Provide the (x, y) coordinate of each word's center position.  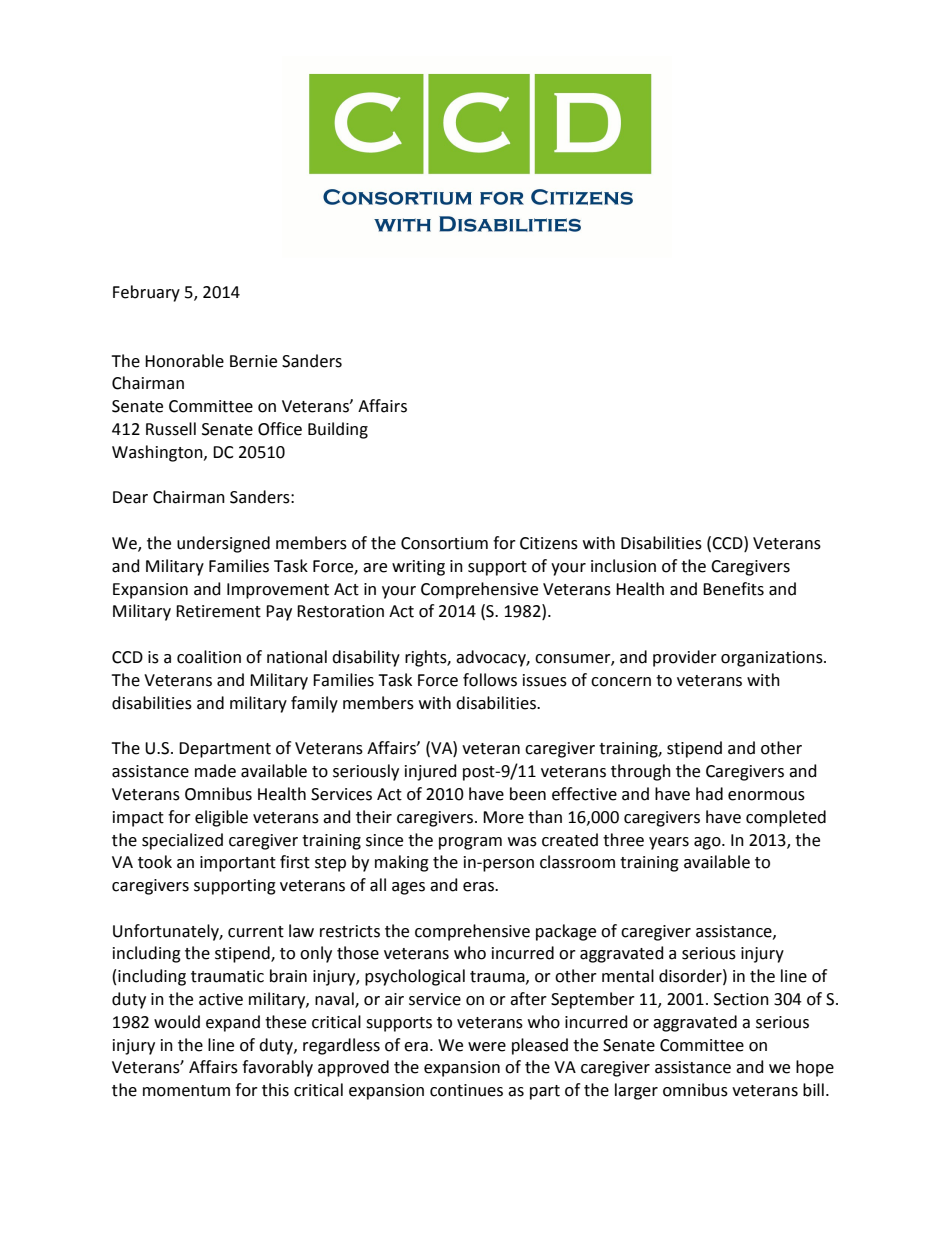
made (215, 771)
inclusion (623, 566)
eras (479, 887)
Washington (158, 453)
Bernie (253, 361)
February (146, 293)
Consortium (444, 543)
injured (431, 772)
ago (708, 843)
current (256, 932)
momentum (186, 1091)
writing (418, 568)
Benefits (733, 589)
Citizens (549, 543)
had (709, 794)
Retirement (218, 611)
